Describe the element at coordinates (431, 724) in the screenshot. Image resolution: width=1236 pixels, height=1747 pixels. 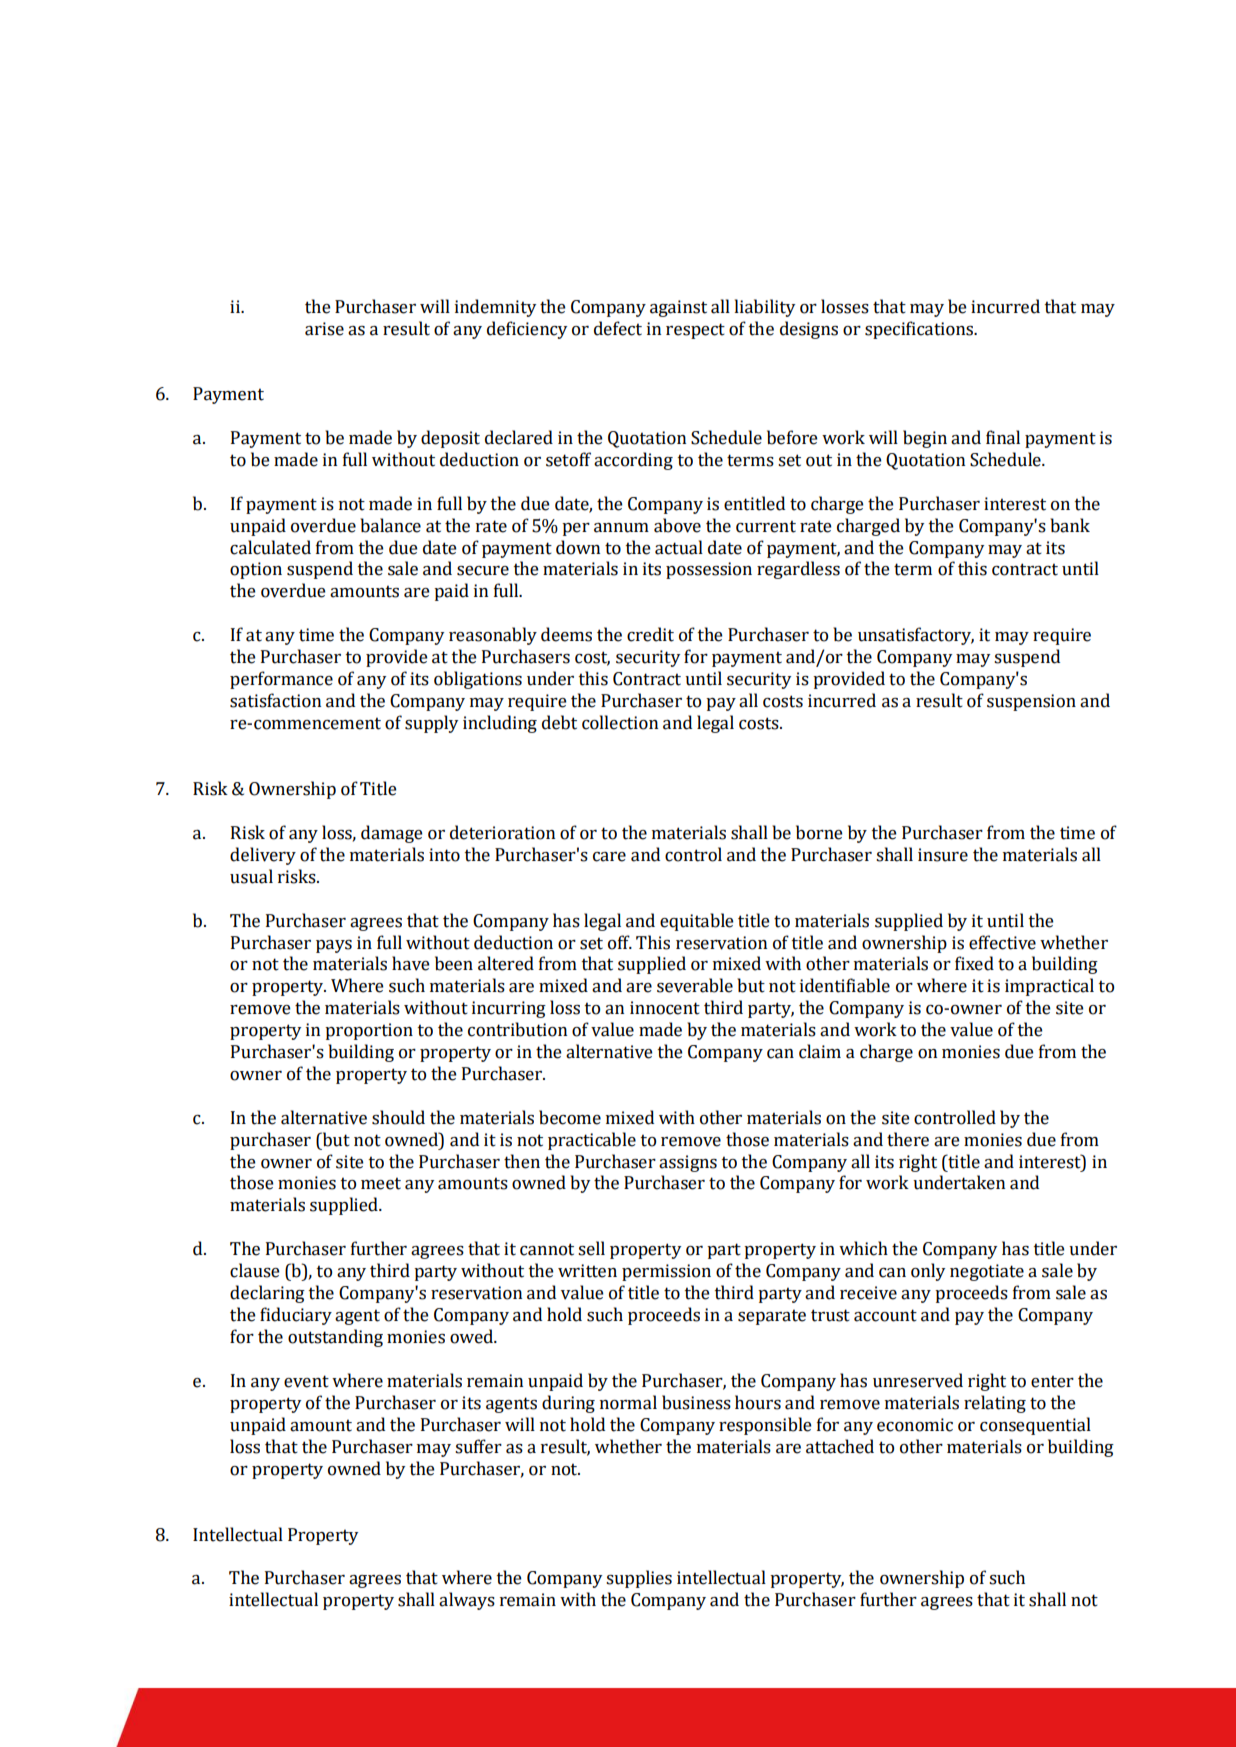
I see `supply` at that location.
